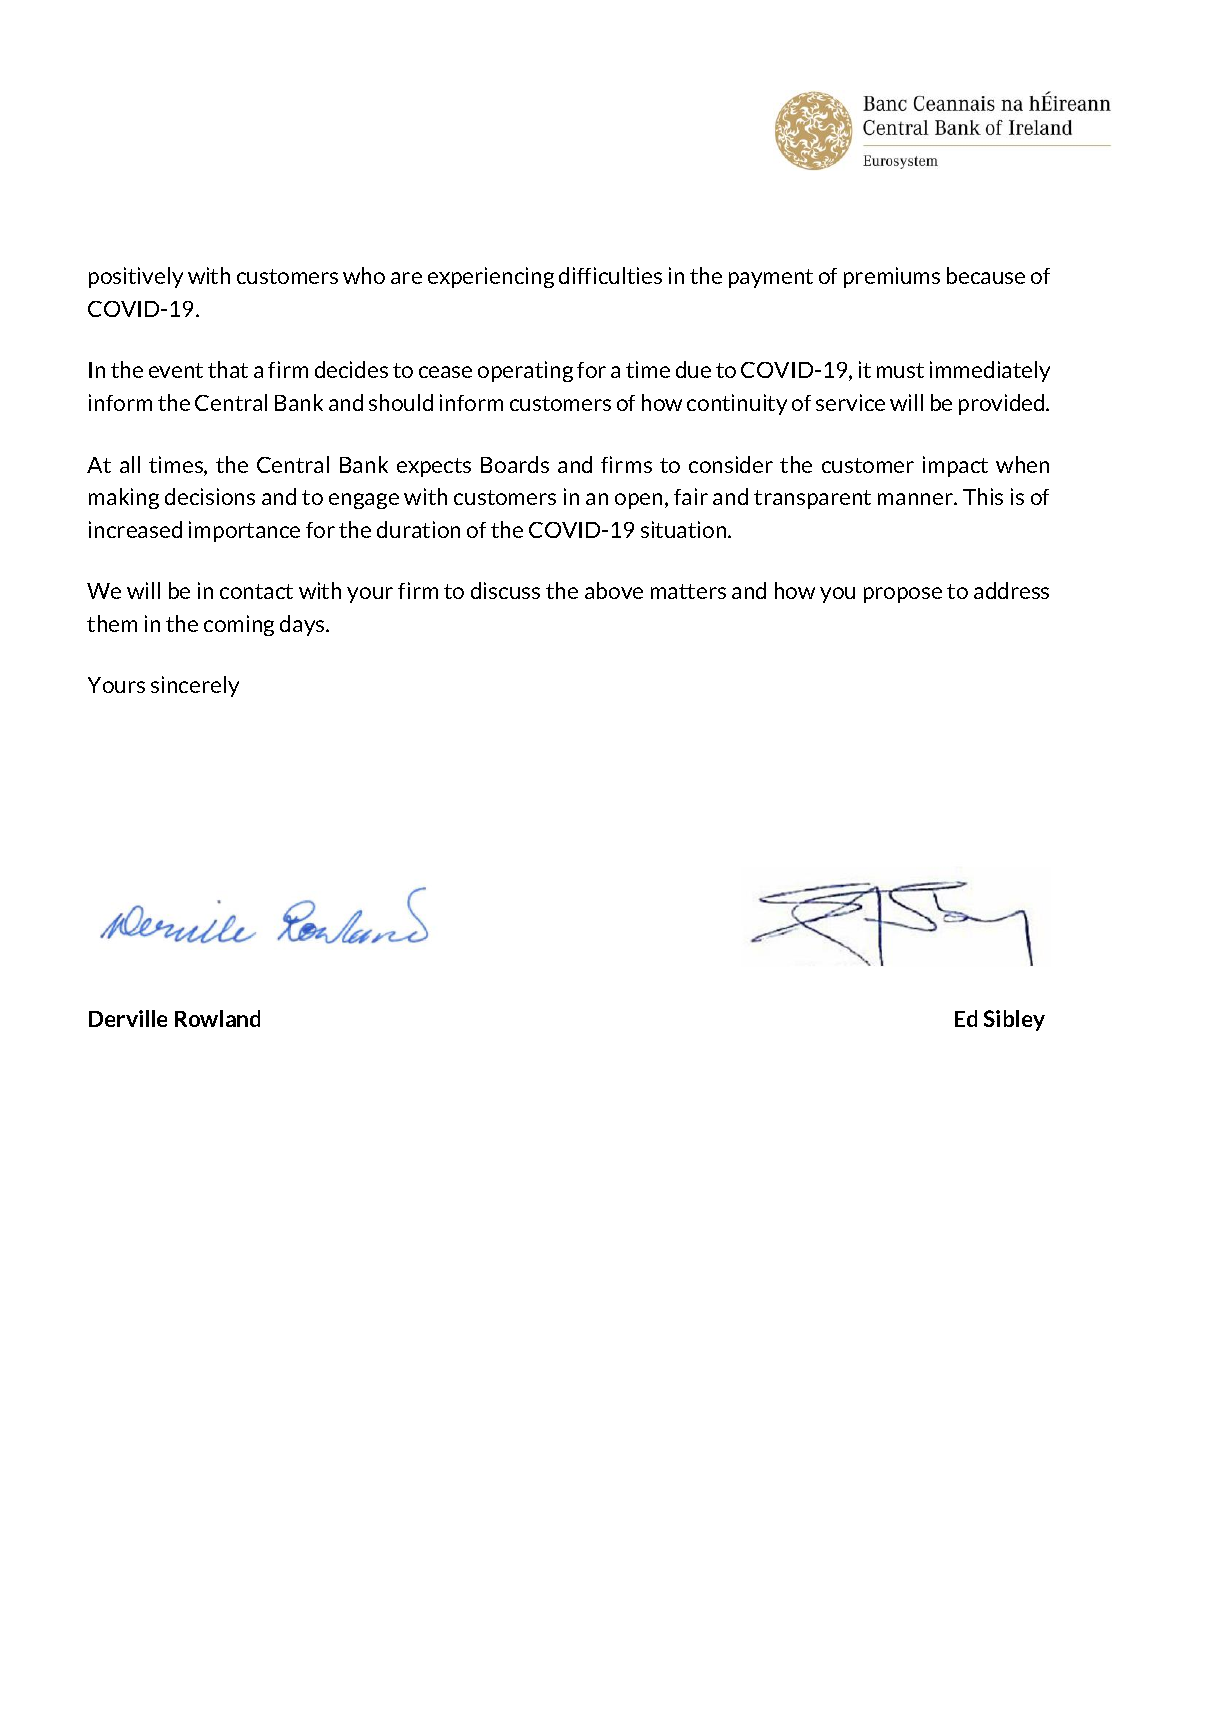 The width and height of the document is (1226, 1733). What do you see at coordinates (640, 501) in the document?
I see `open` at bounding box center [640, 501].
